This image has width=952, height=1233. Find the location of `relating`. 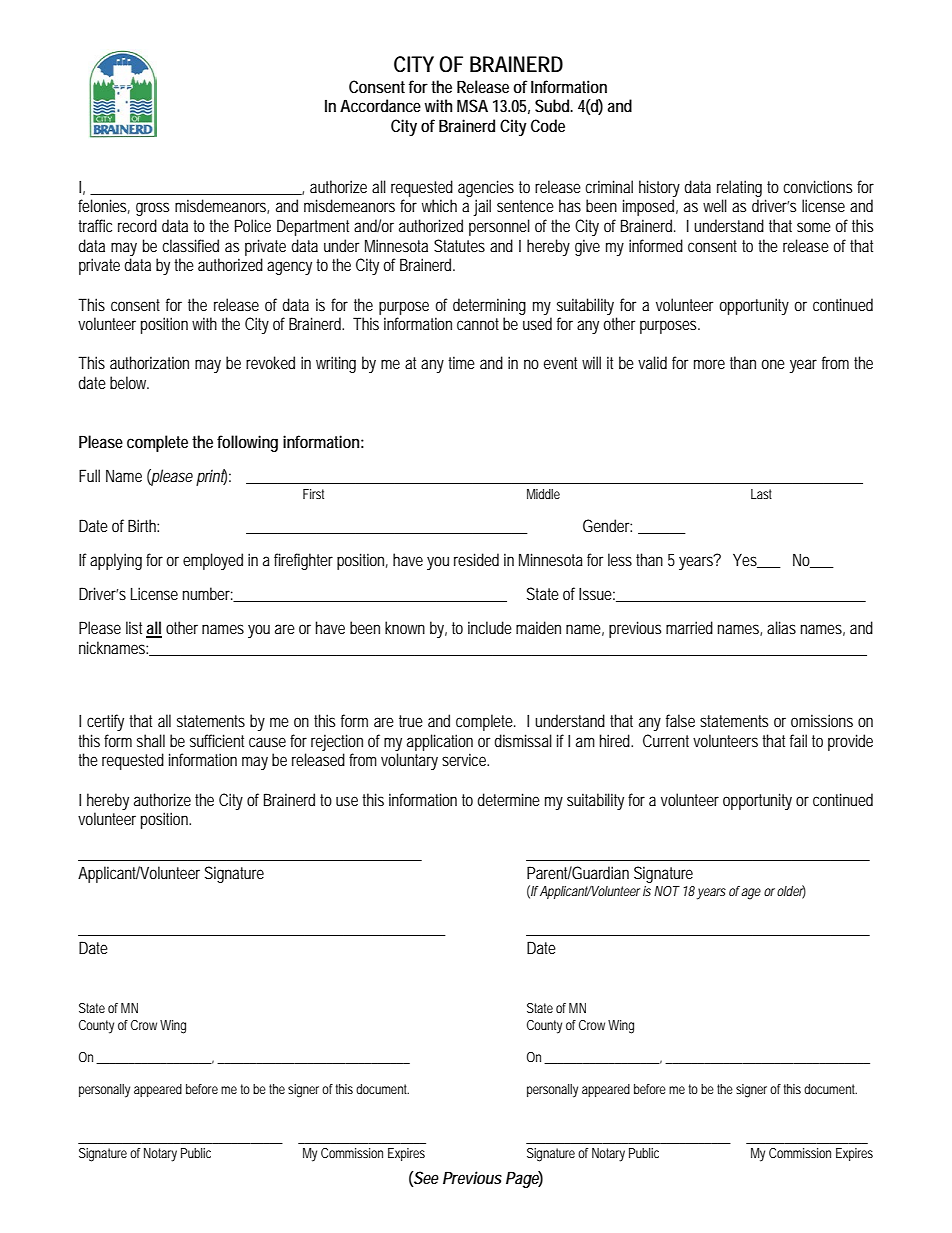

relating is located at coordinates (739, 188).
